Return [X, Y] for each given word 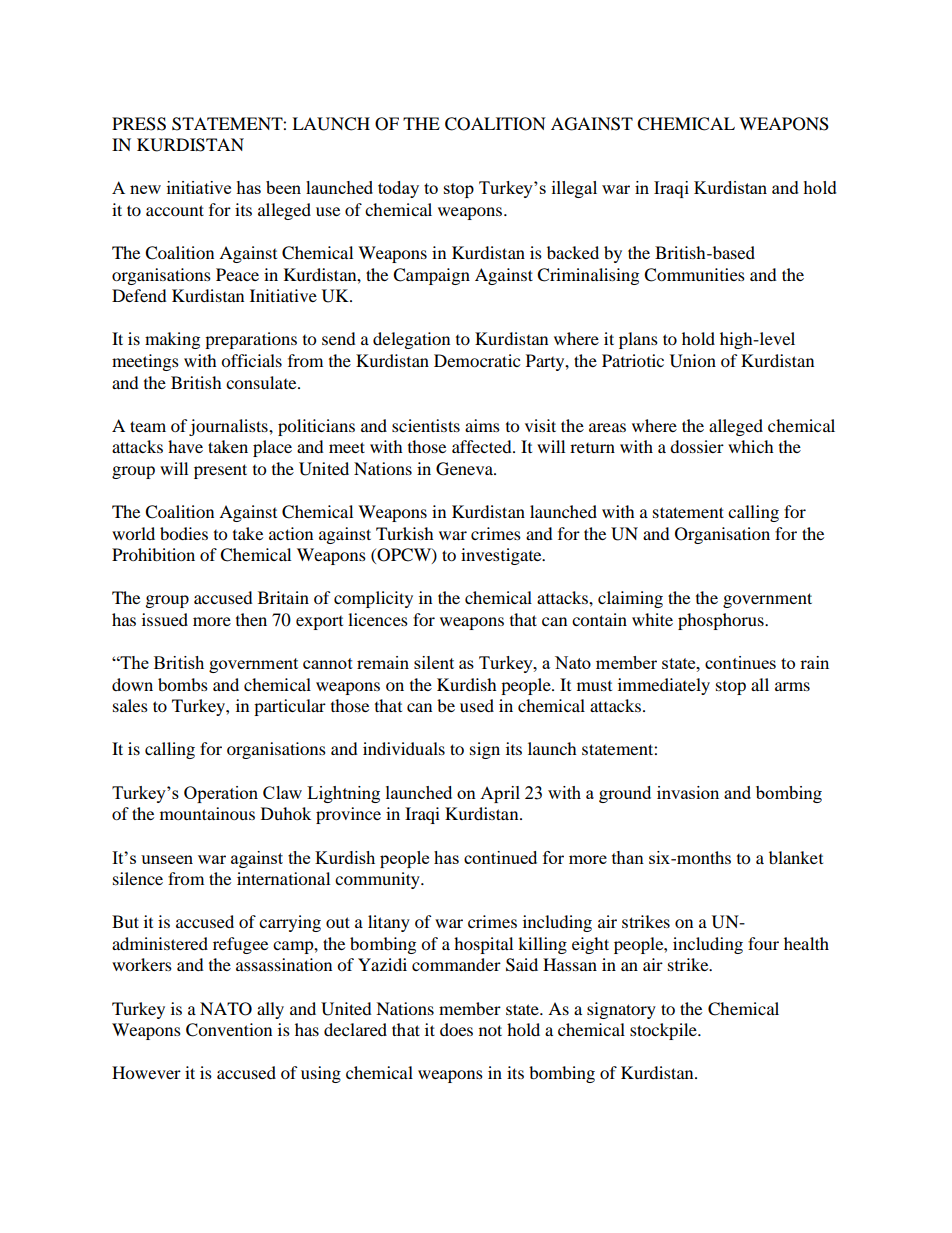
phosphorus [722, 621]
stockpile [664, 1031]
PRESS [139, 124]
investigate [502, 556]
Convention [229, 1030]
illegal [574, 189]
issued [165, 619]
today [398, 189]
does [456, 1029]
